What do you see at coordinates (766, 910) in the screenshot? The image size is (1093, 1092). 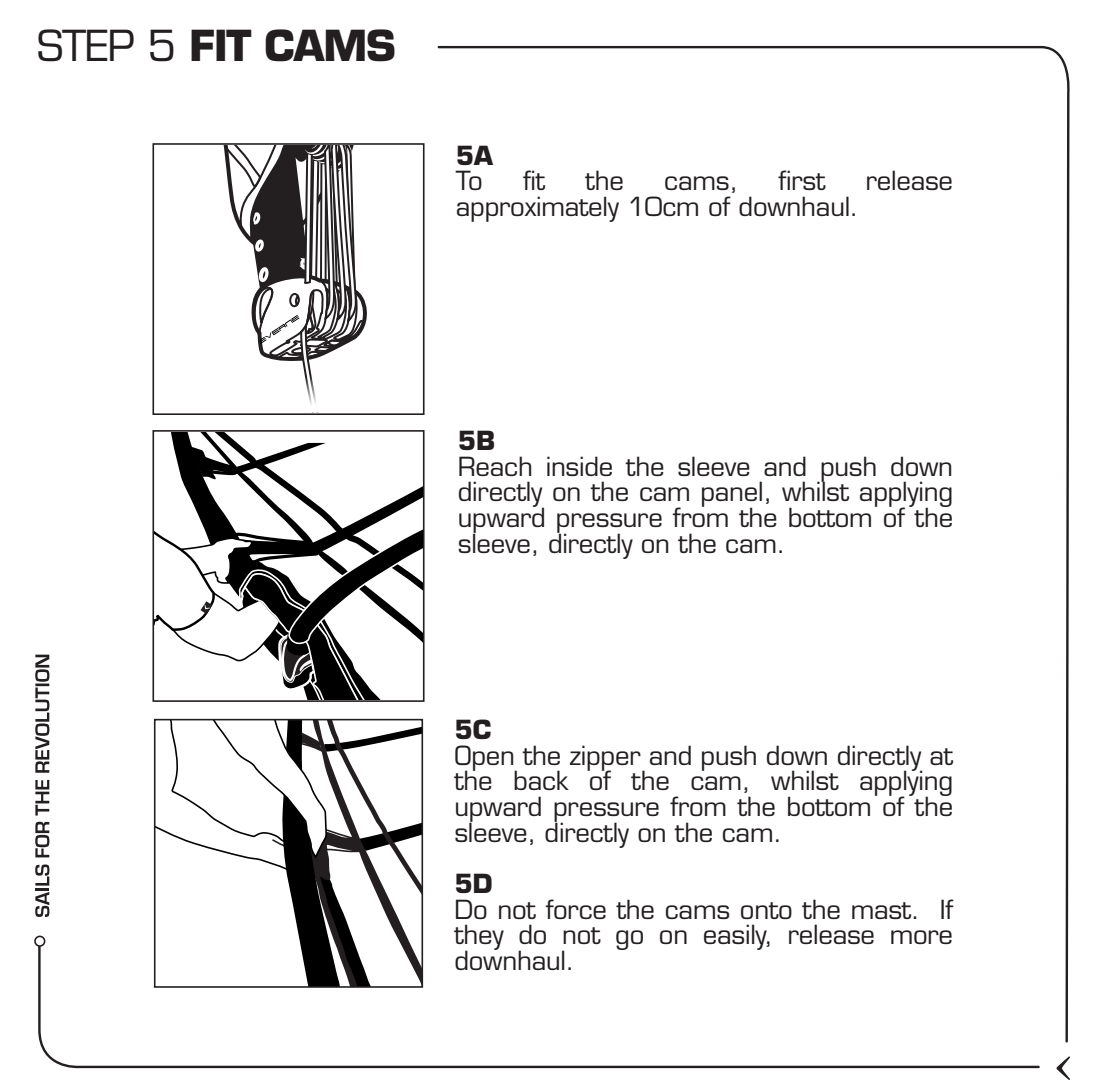 I see `onto` at bounding box center [766, 910].
